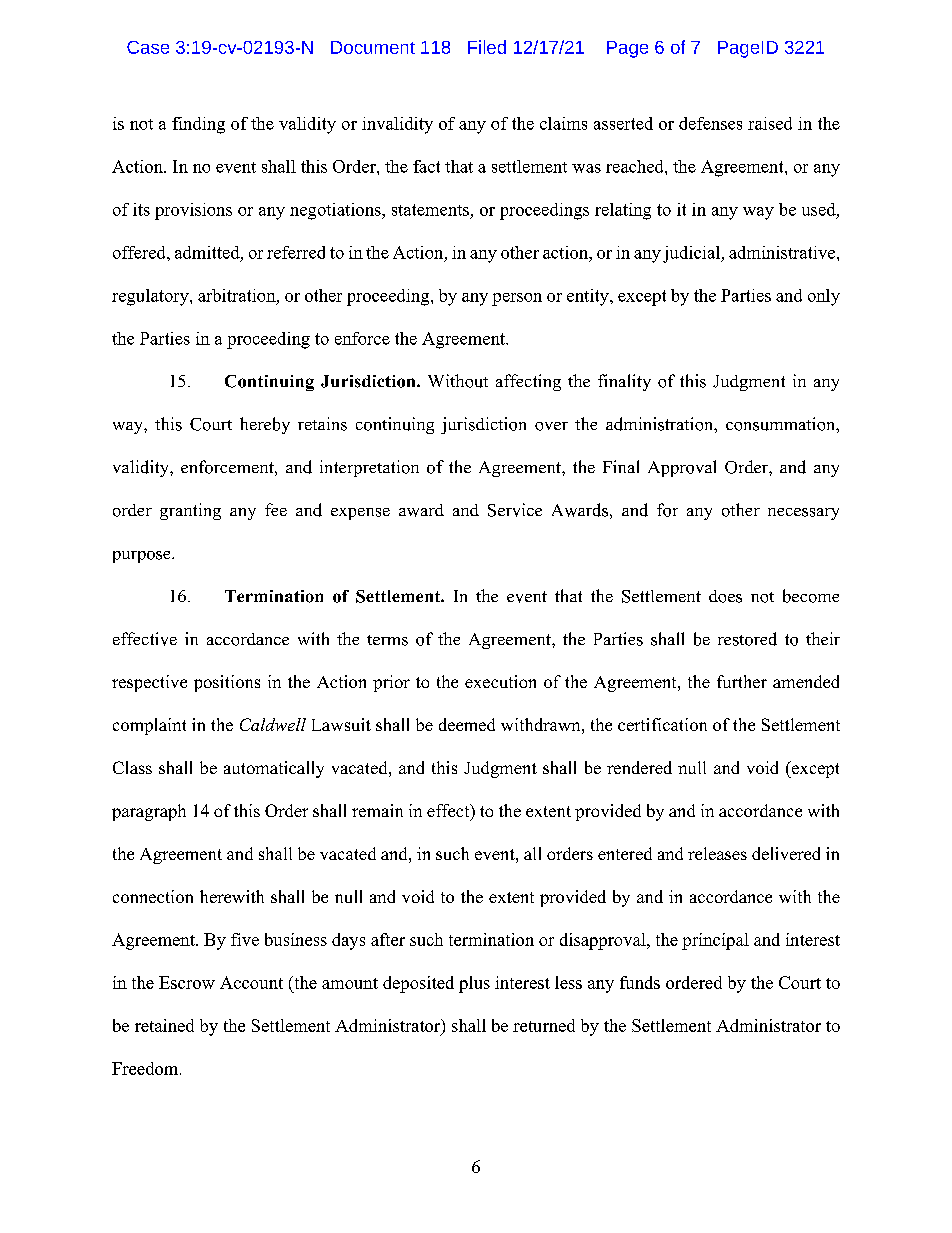 This image has width=952, height=1233. What do you see at coordinates (640, 982) in the image?
I see `funds` at bounding box center [640, 982].
